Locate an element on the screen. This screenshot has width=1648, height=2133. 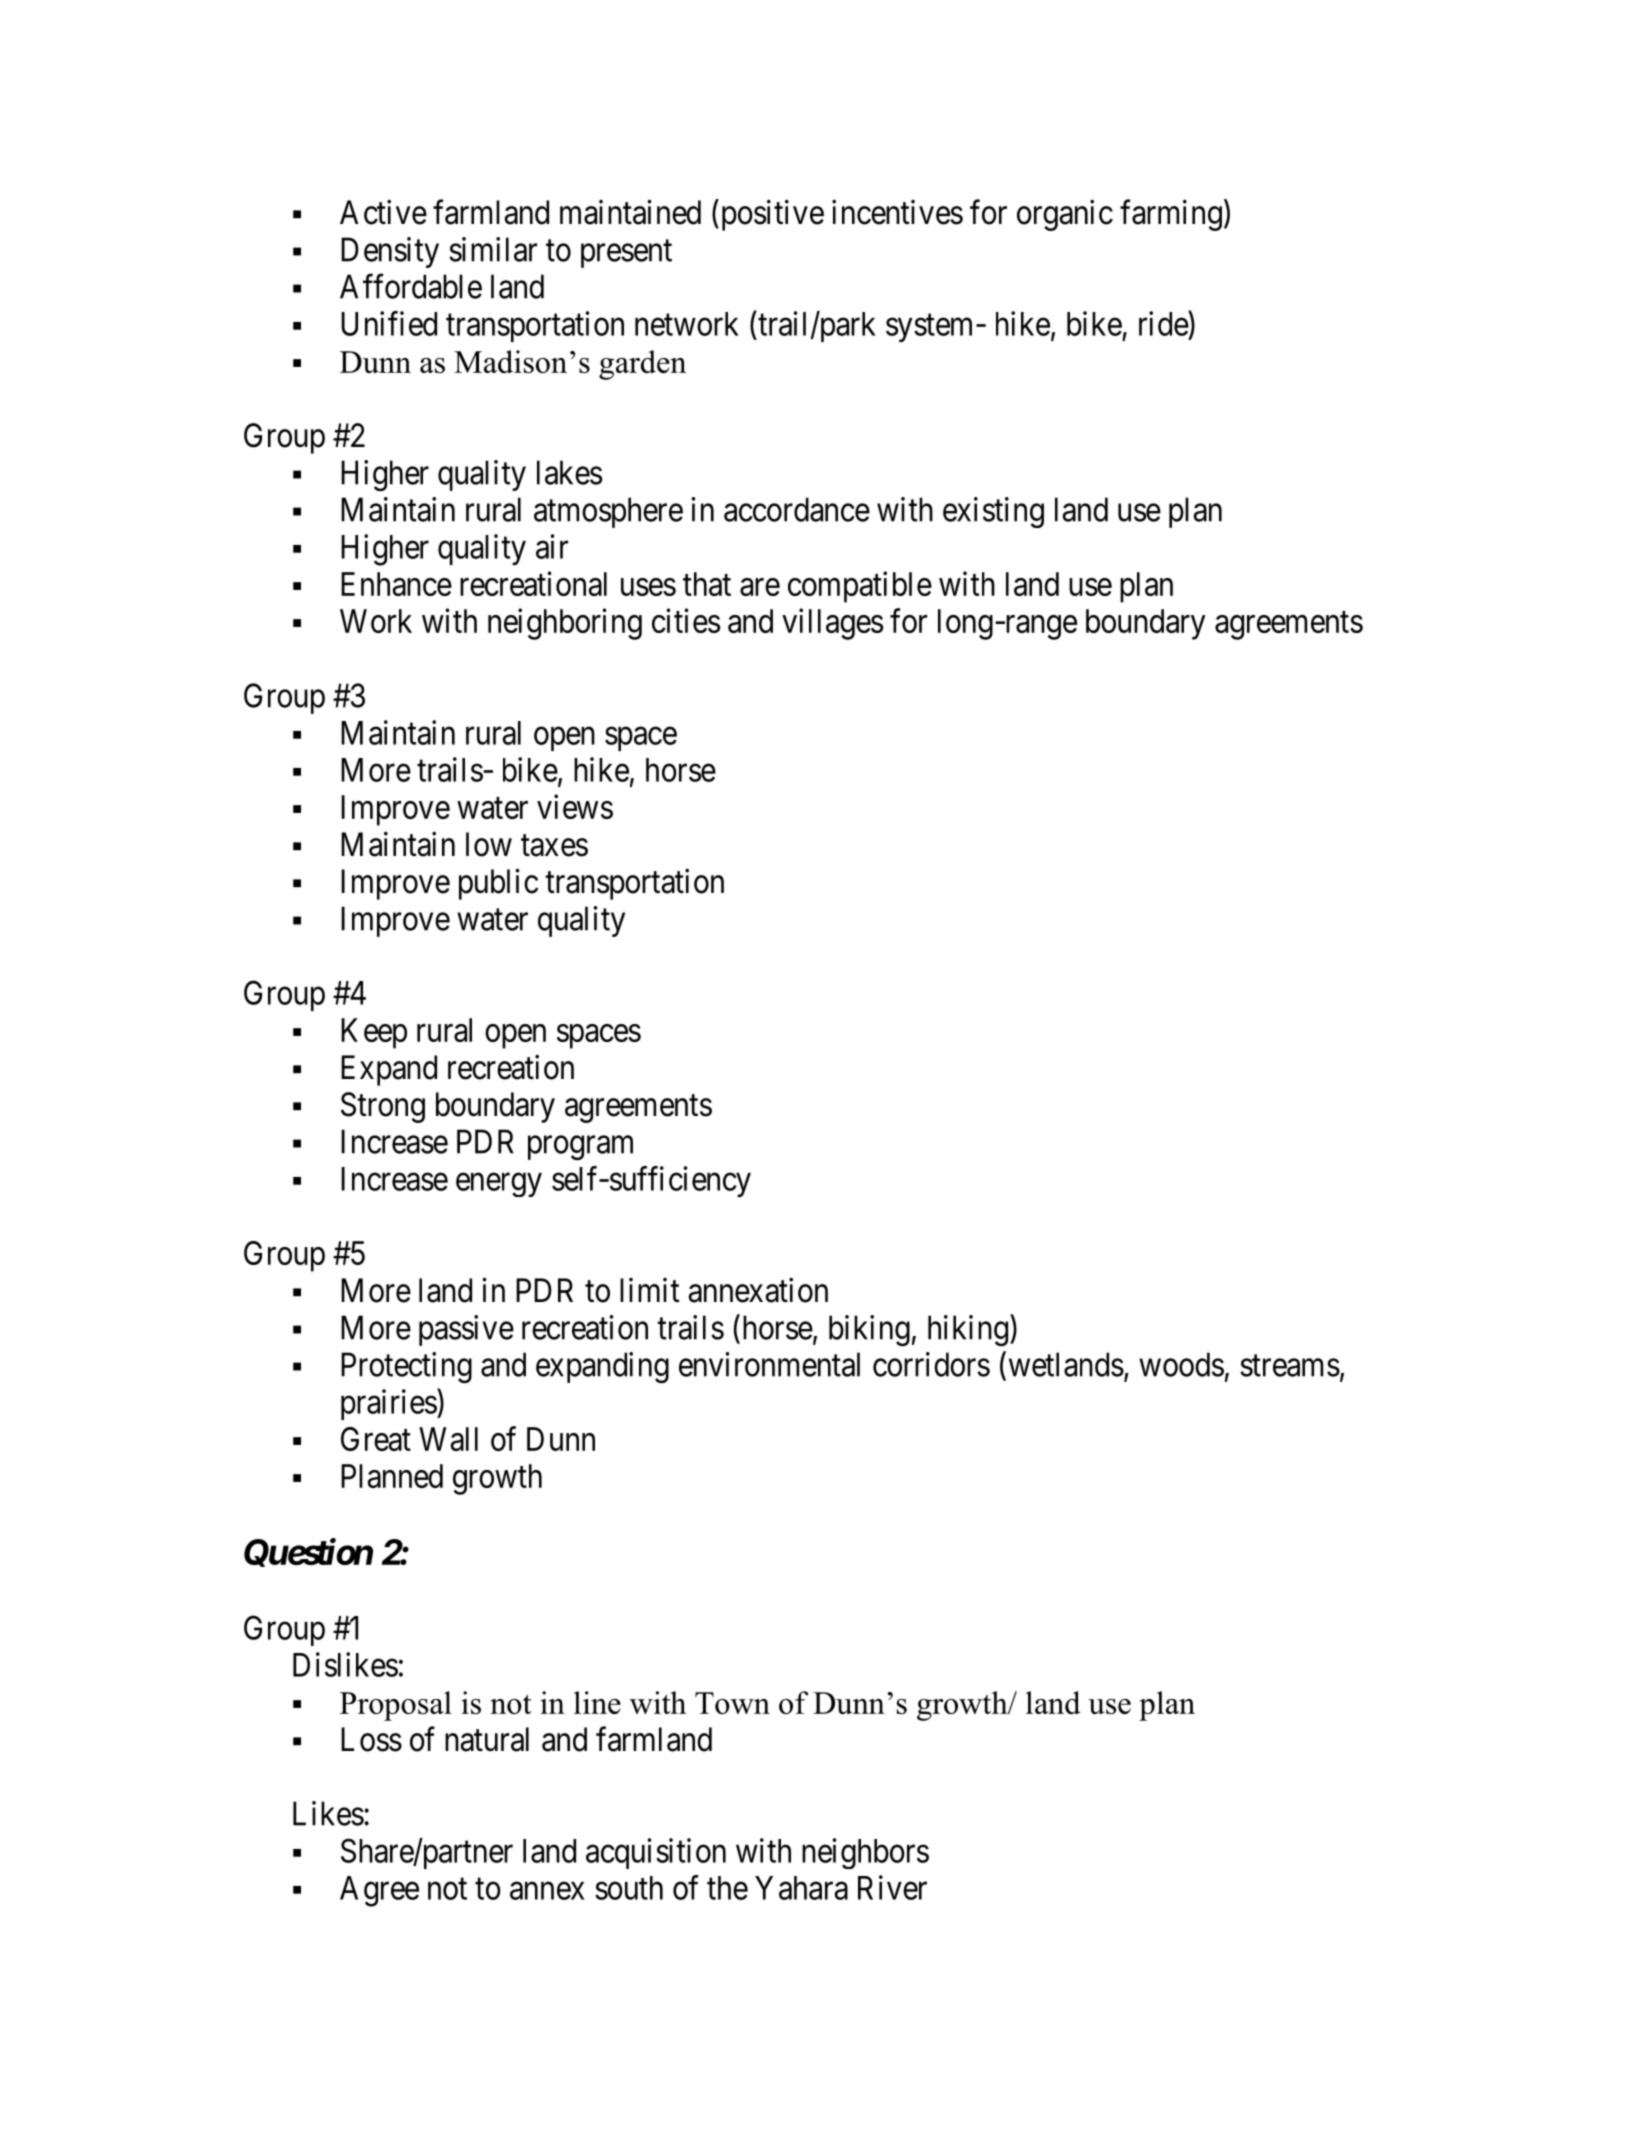
positive is located at coordinates (771, 215).
